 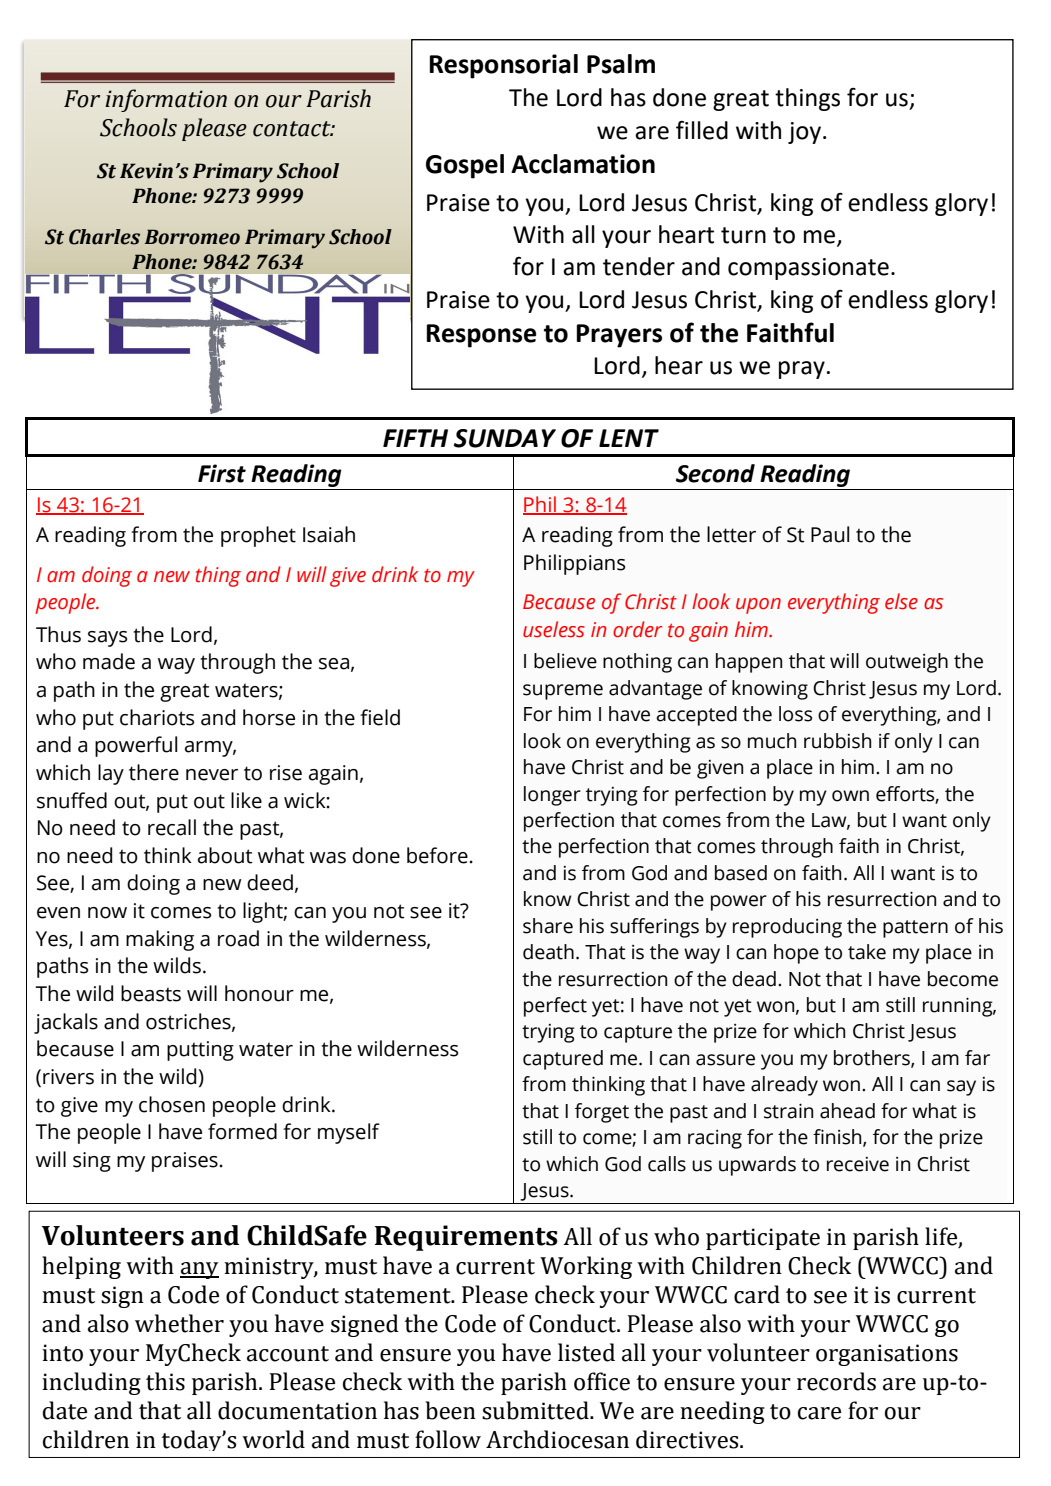 I want to click on information, so click(x=166, y=100).
